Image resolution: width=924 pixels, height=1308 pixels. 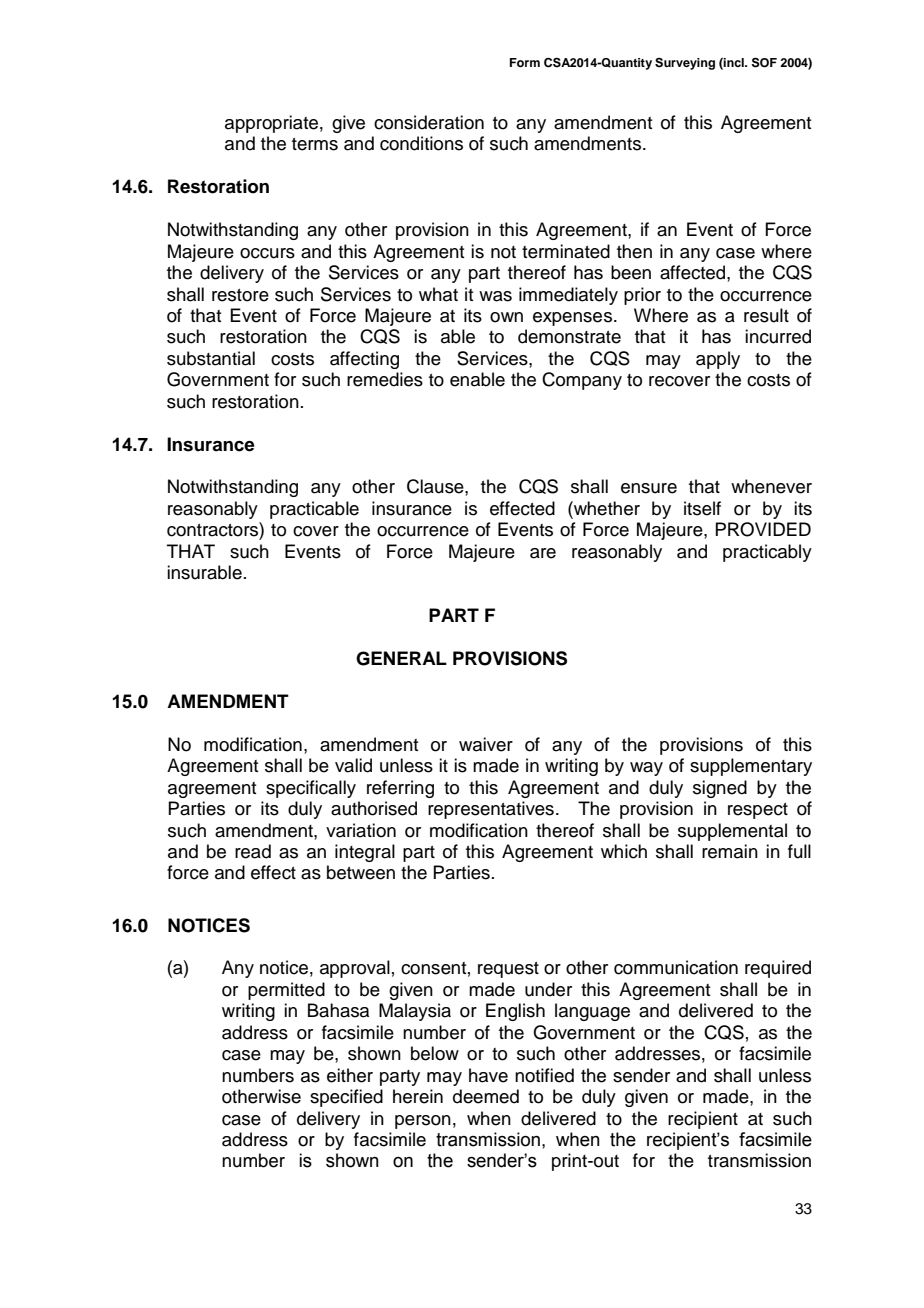 What do you see at coordinates (764, 62) in the screenshot?
I see `SOF` at bounding box center [764, 62].
